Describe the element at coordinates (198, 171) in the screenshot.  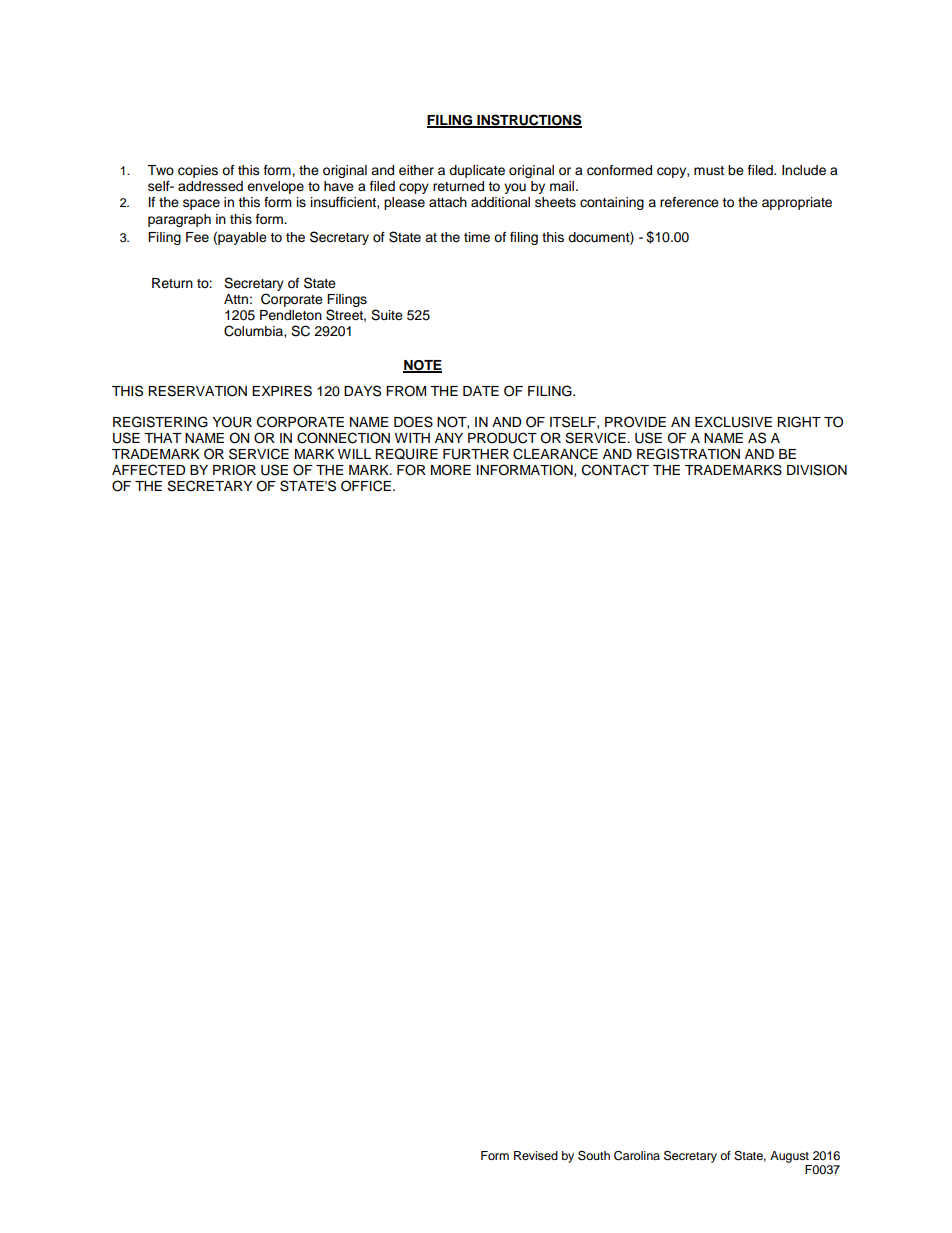
I see `copies` at that location.
